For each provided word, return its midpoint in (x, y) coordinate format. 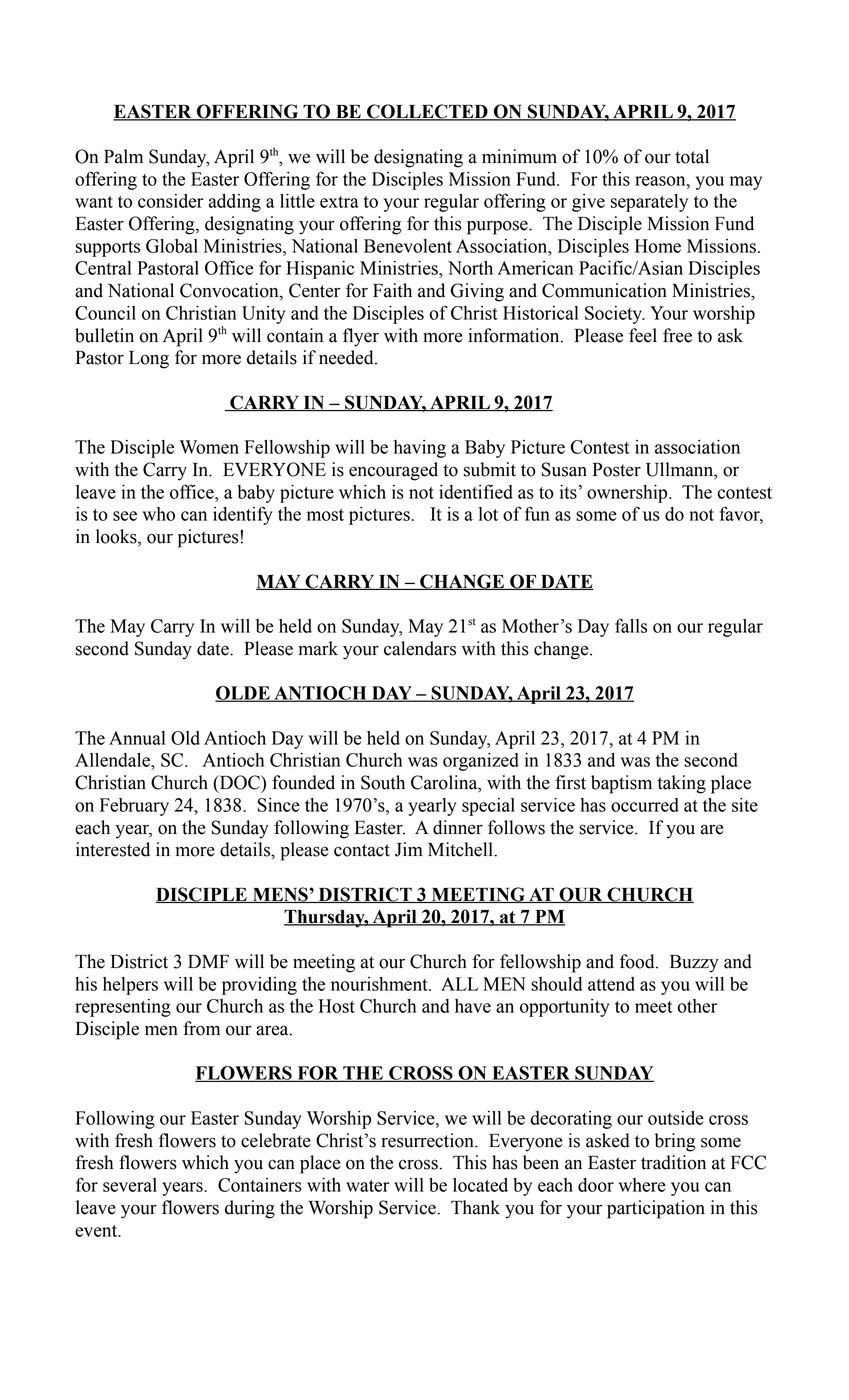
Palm (123, 156)
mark (318, 648)
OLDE (243, 694)
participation (656, 1209)
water (367, 1186)
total (692, 156)
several (130, 1185)
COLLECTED (427, 112)
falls (631, 625)
